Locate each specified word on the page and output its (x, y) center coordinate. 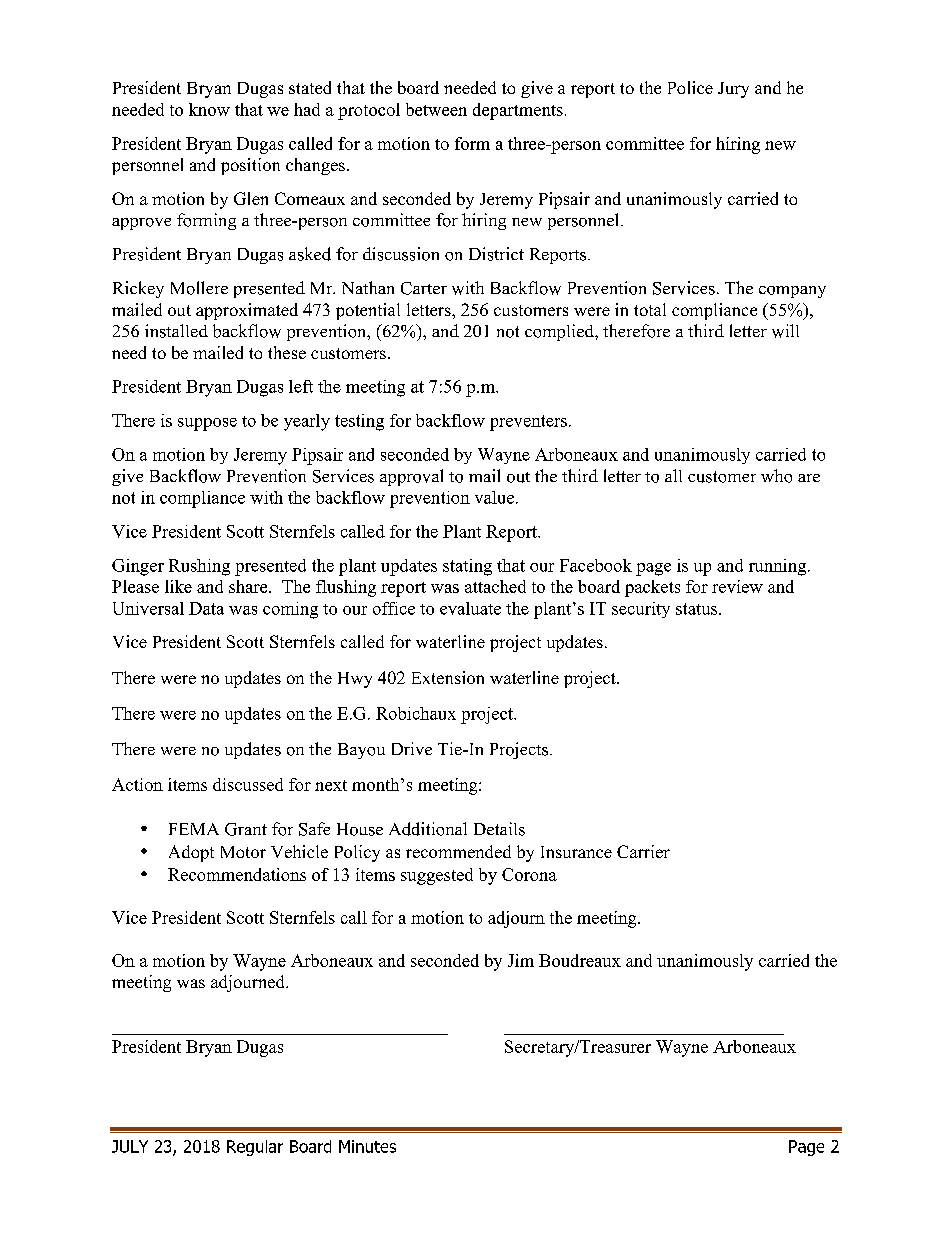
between (436, 109)
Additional (428, 829)
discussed (248, 784)
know (209, 109)
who (776, 476)
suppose (207, 424)
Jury (733, 90)
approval (411, 477)
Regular (255, 1148)
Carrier (643, 851)
